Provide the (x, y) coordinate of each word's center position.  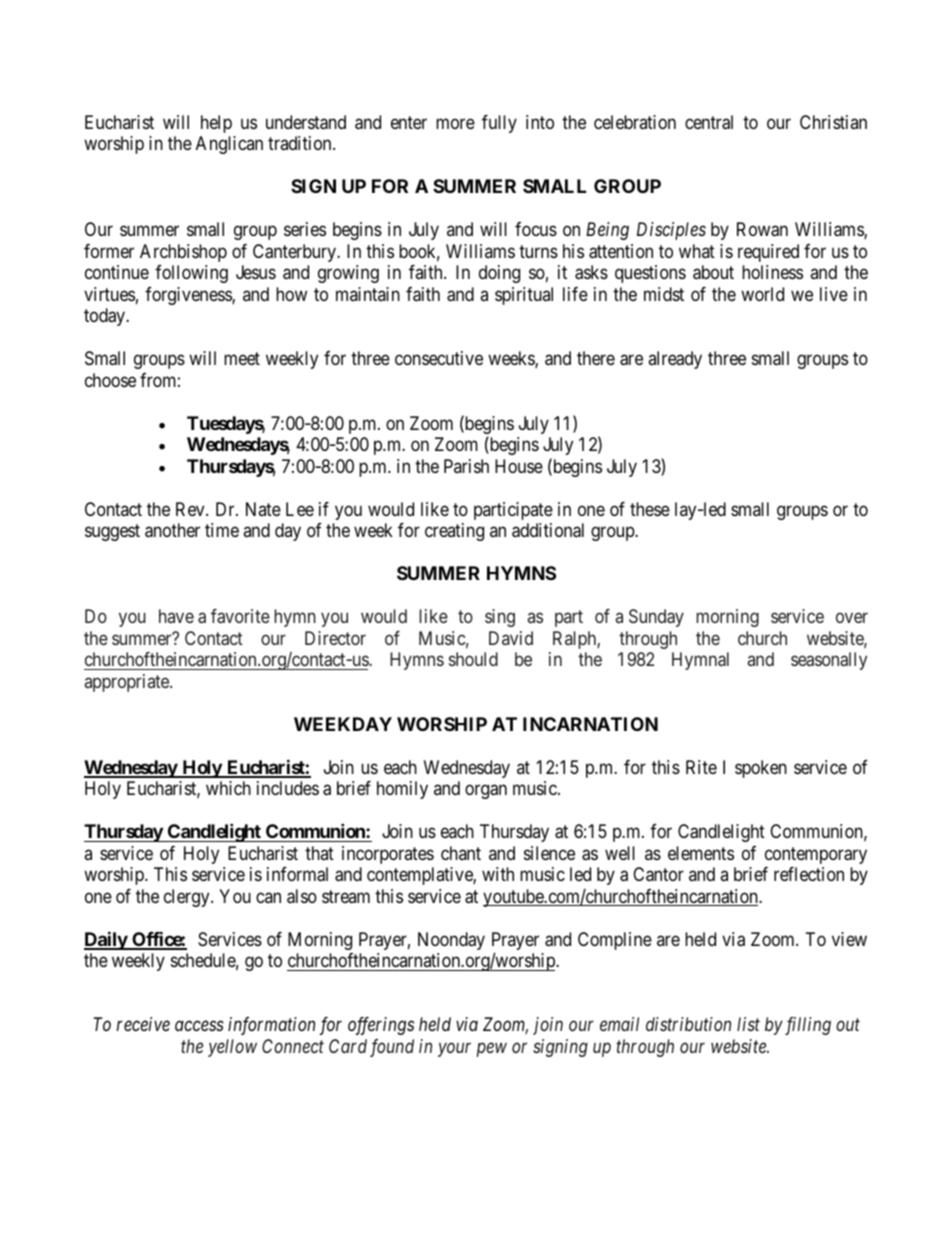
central (709, 122)
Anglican (229, 145)
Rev (191, 509)
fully (499, 124)
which (228, 788)
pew (492, 1050)
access (199, 1026)
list (748, 1024)
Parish (466, 466)
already (675, 360)
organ (486, 792)
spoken (761, 769)
